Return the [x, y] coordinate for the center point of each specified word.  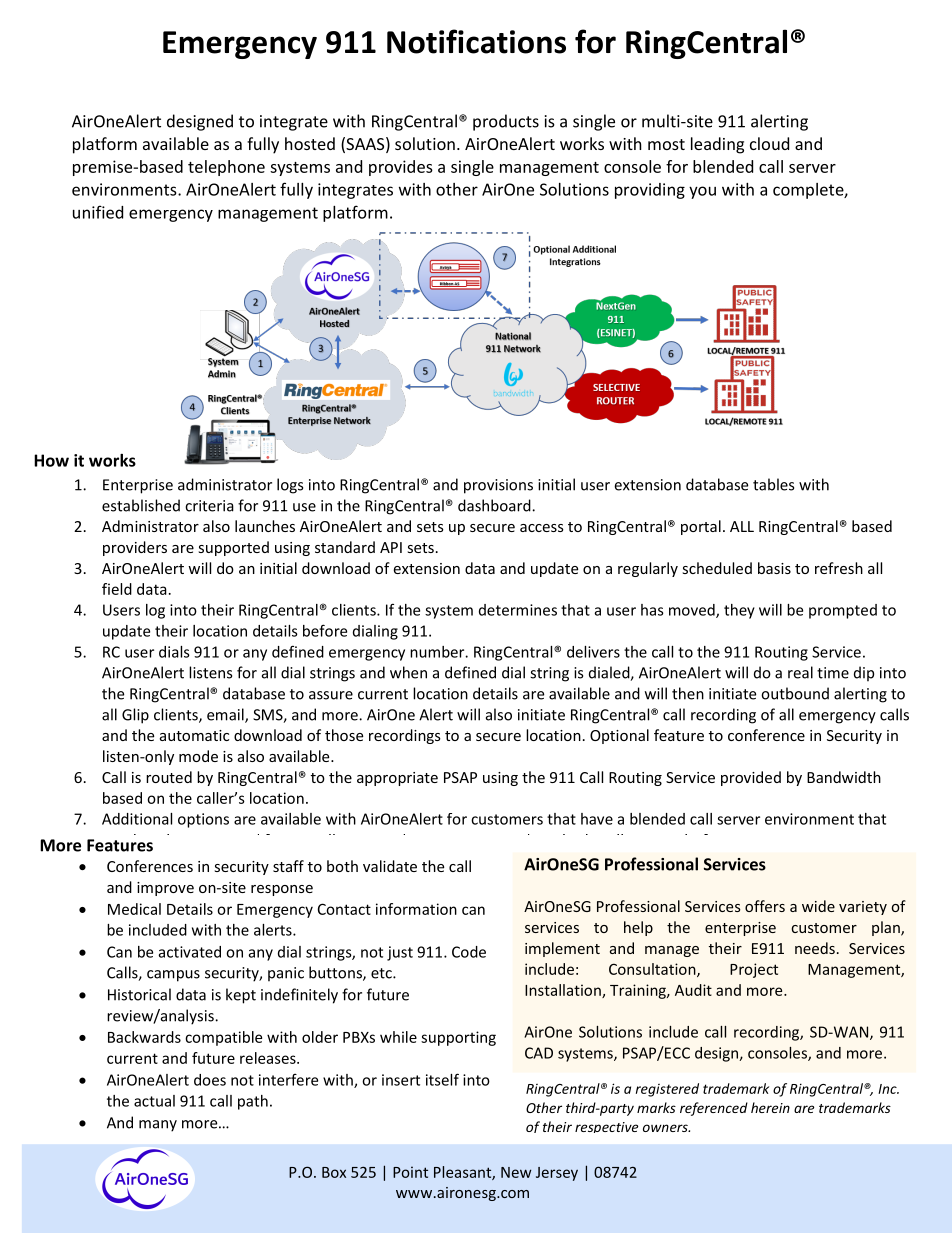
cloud [769, 143]
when [408, 672]
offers [765, 906]
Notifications [476, 41]
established [141, 505]
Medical [134, 909]
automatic [194, 735]
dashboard [495, 505]
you [702, 192]
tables [773, 484]
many [158, 1126]
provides [401, 168]
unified [98, 212]
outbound [795, 693]
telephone [226, 168]
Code [469, 952]
